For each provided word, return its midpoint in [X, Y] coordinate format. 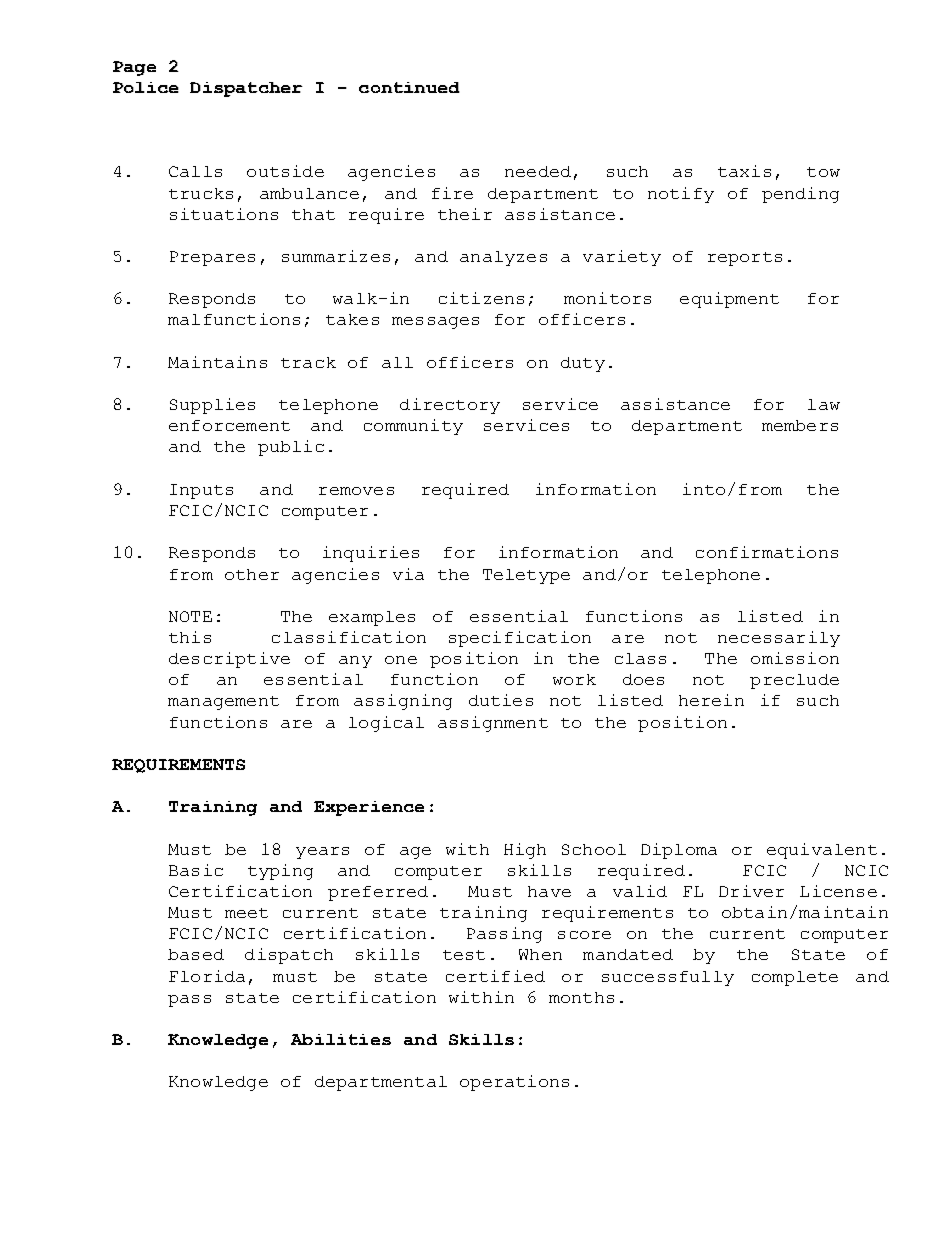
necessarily [779, 639]
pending [800, 195]
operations [514, 1083]
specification [520, 639]
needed [538, 171]
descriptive [229, 660]
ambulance [309, 193]
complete [795, 978]
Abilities [341, 1039]
